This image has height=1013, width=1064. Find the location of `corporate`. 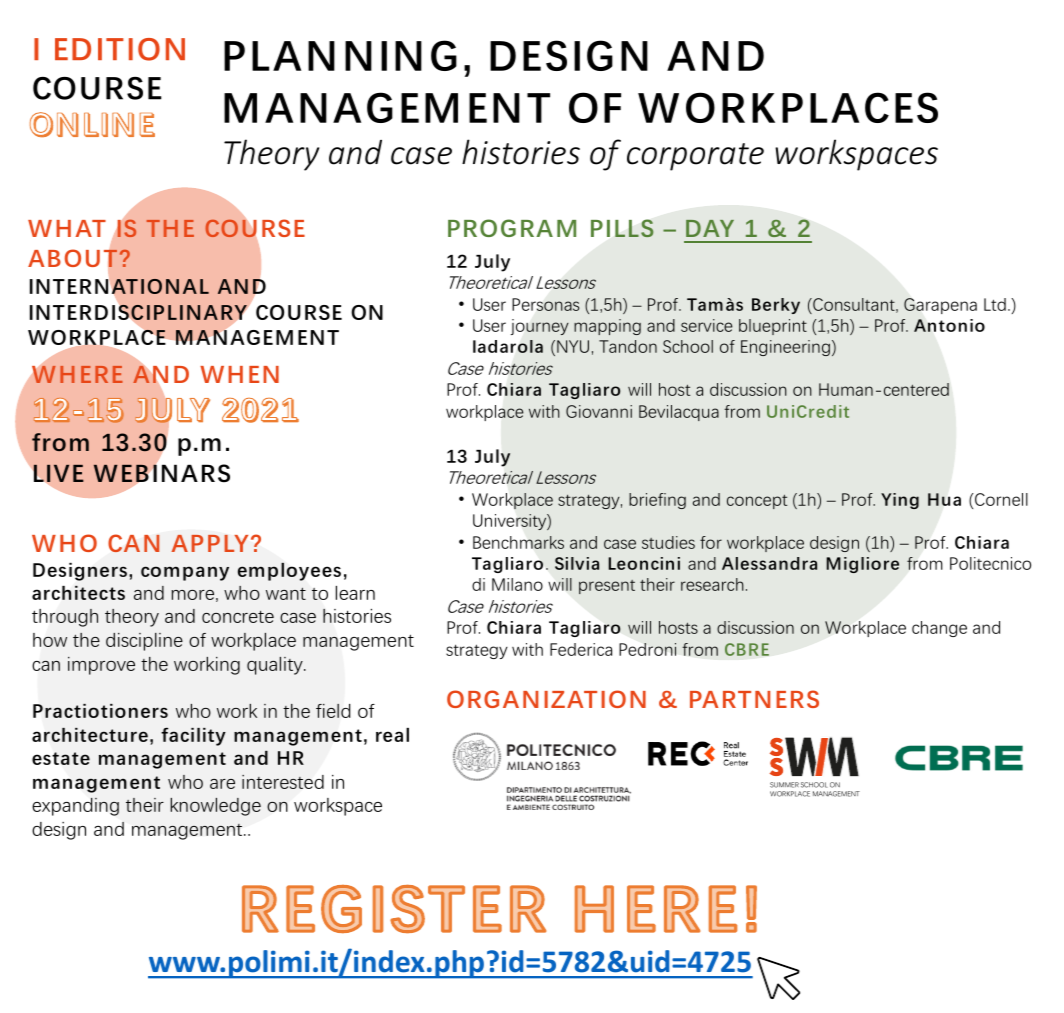

corporate is located at coordinates (695, 157).
